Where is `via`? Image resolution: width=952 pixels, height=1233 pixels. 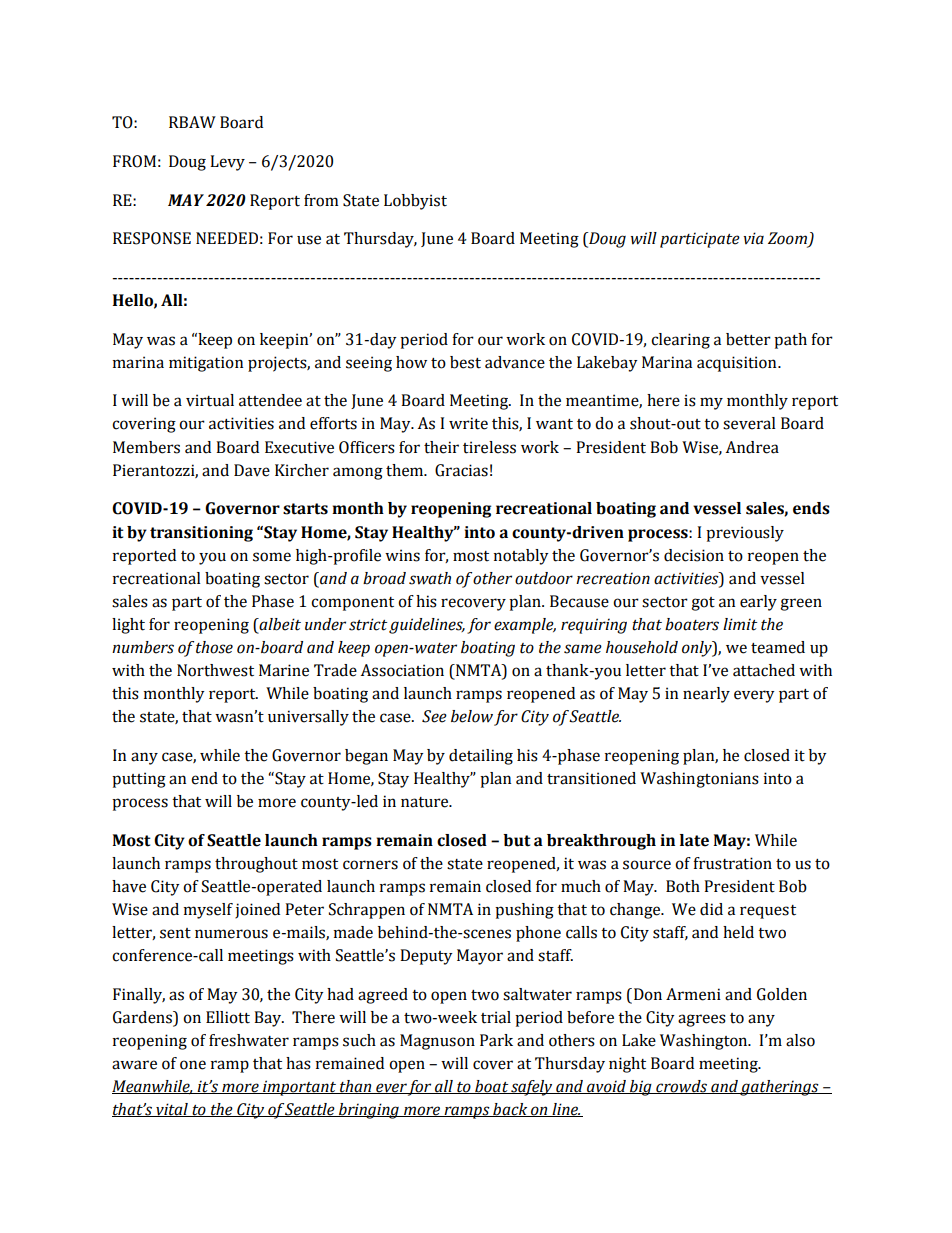
via is located at coordinates (753, 238).
